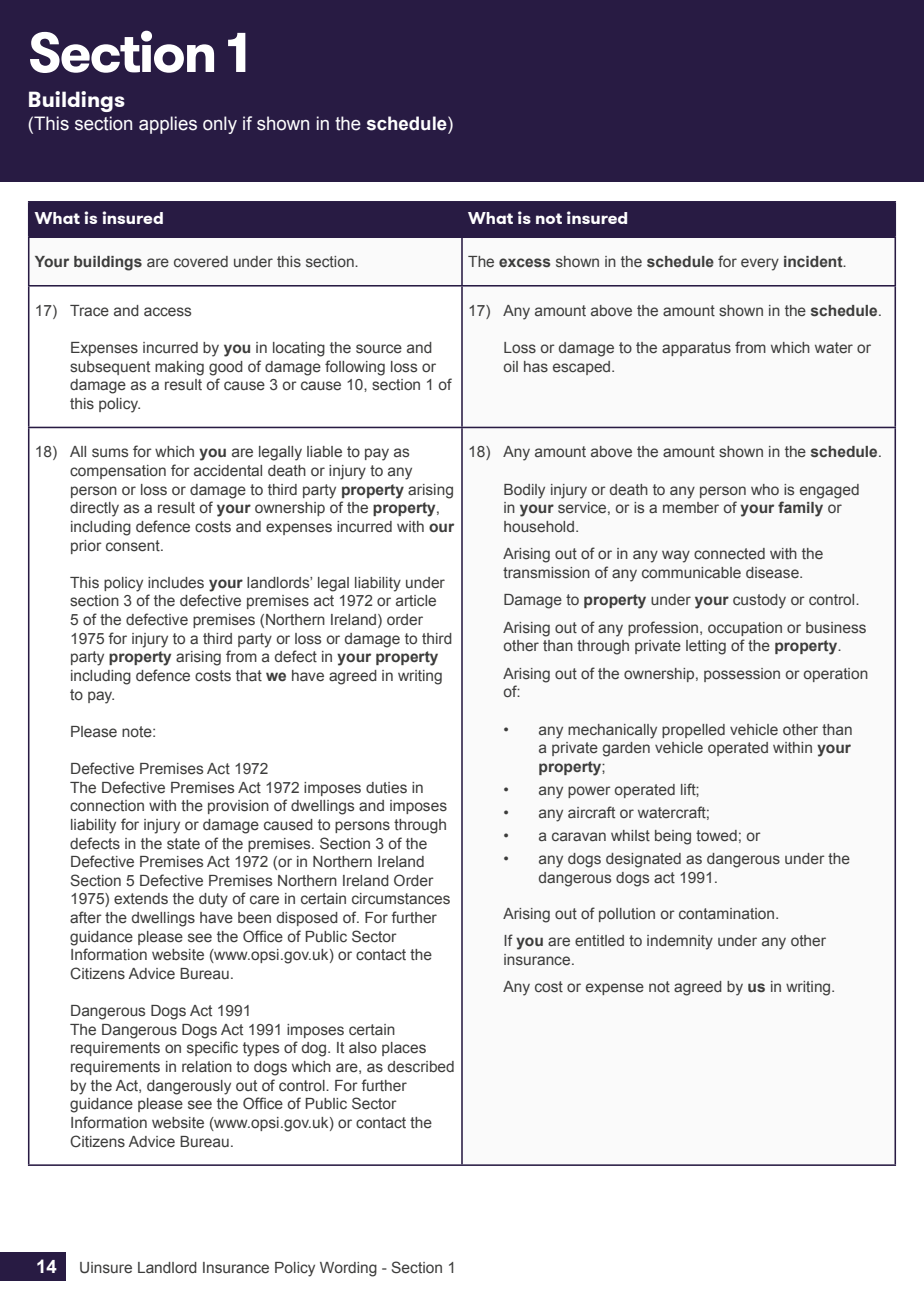 The height and width of the document is (1311, 924). Describe the element at coordinates (249, 676) in the document. I see `that` at that location.
